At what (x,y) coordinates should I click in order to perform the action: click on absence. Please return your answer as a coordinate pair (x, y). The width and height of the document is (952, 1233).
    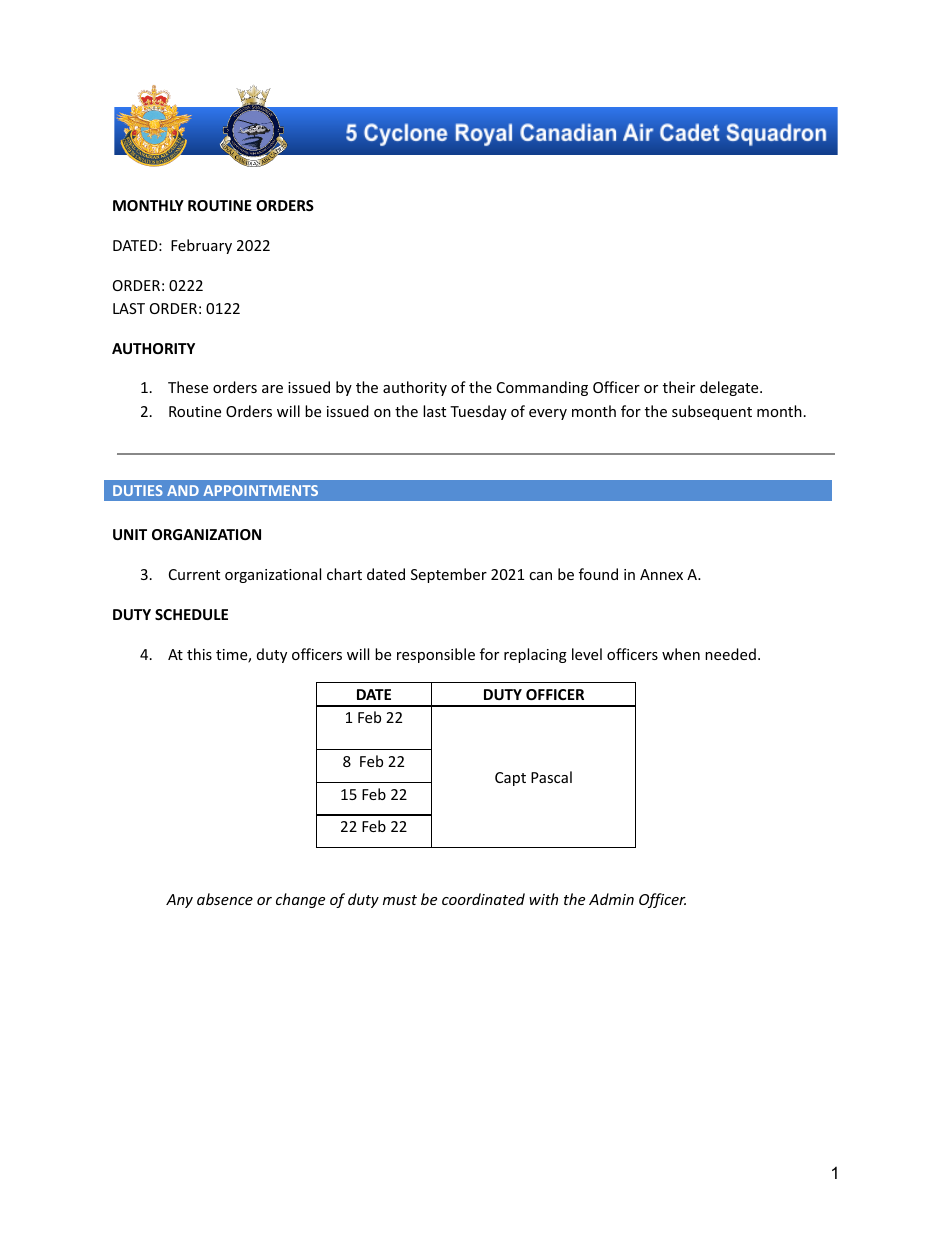
    Looking at the image, I should click on (225, 899).
